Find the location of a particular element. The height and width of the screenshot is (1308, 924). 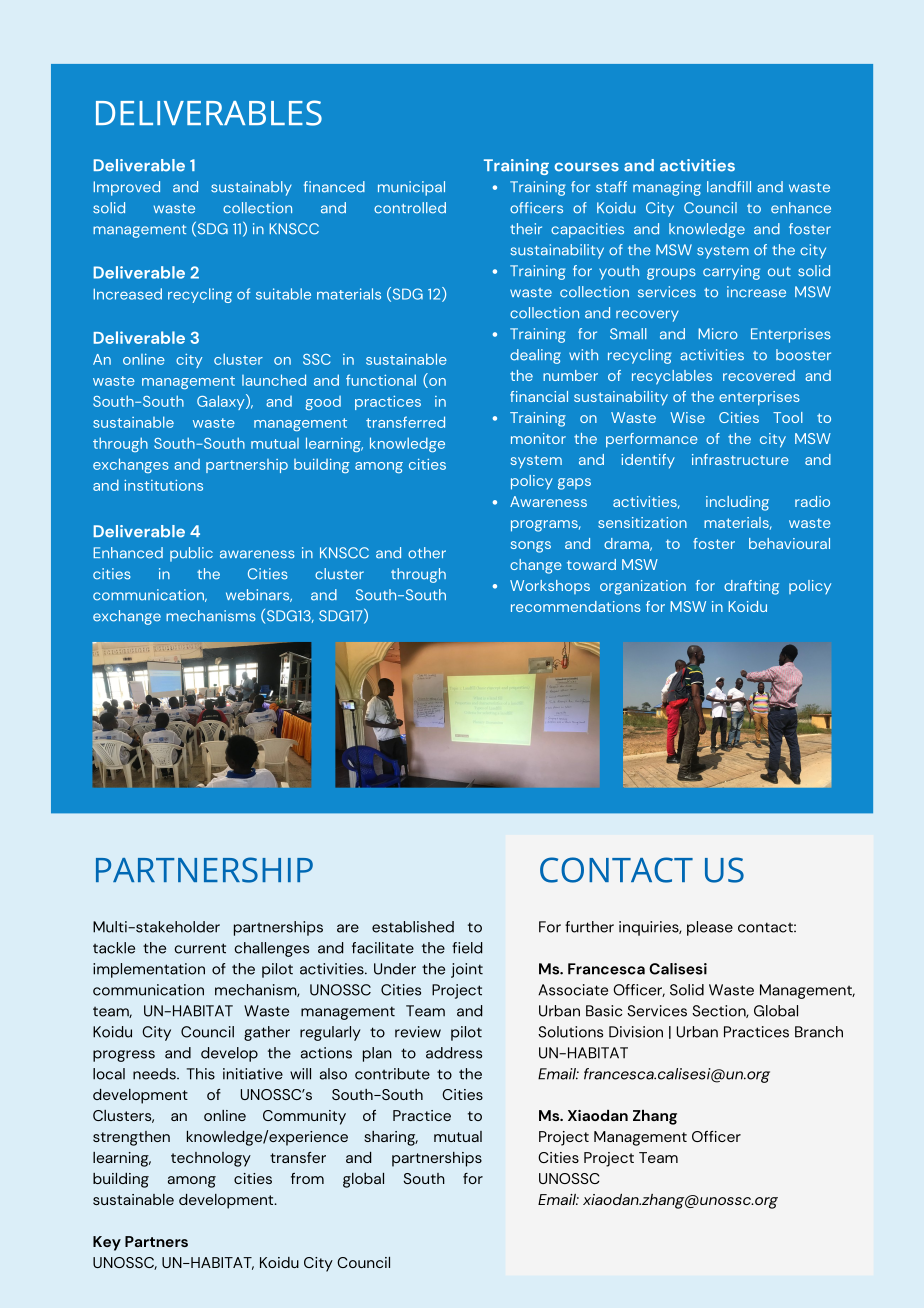

municipal is located at coordinates (411, 188).
